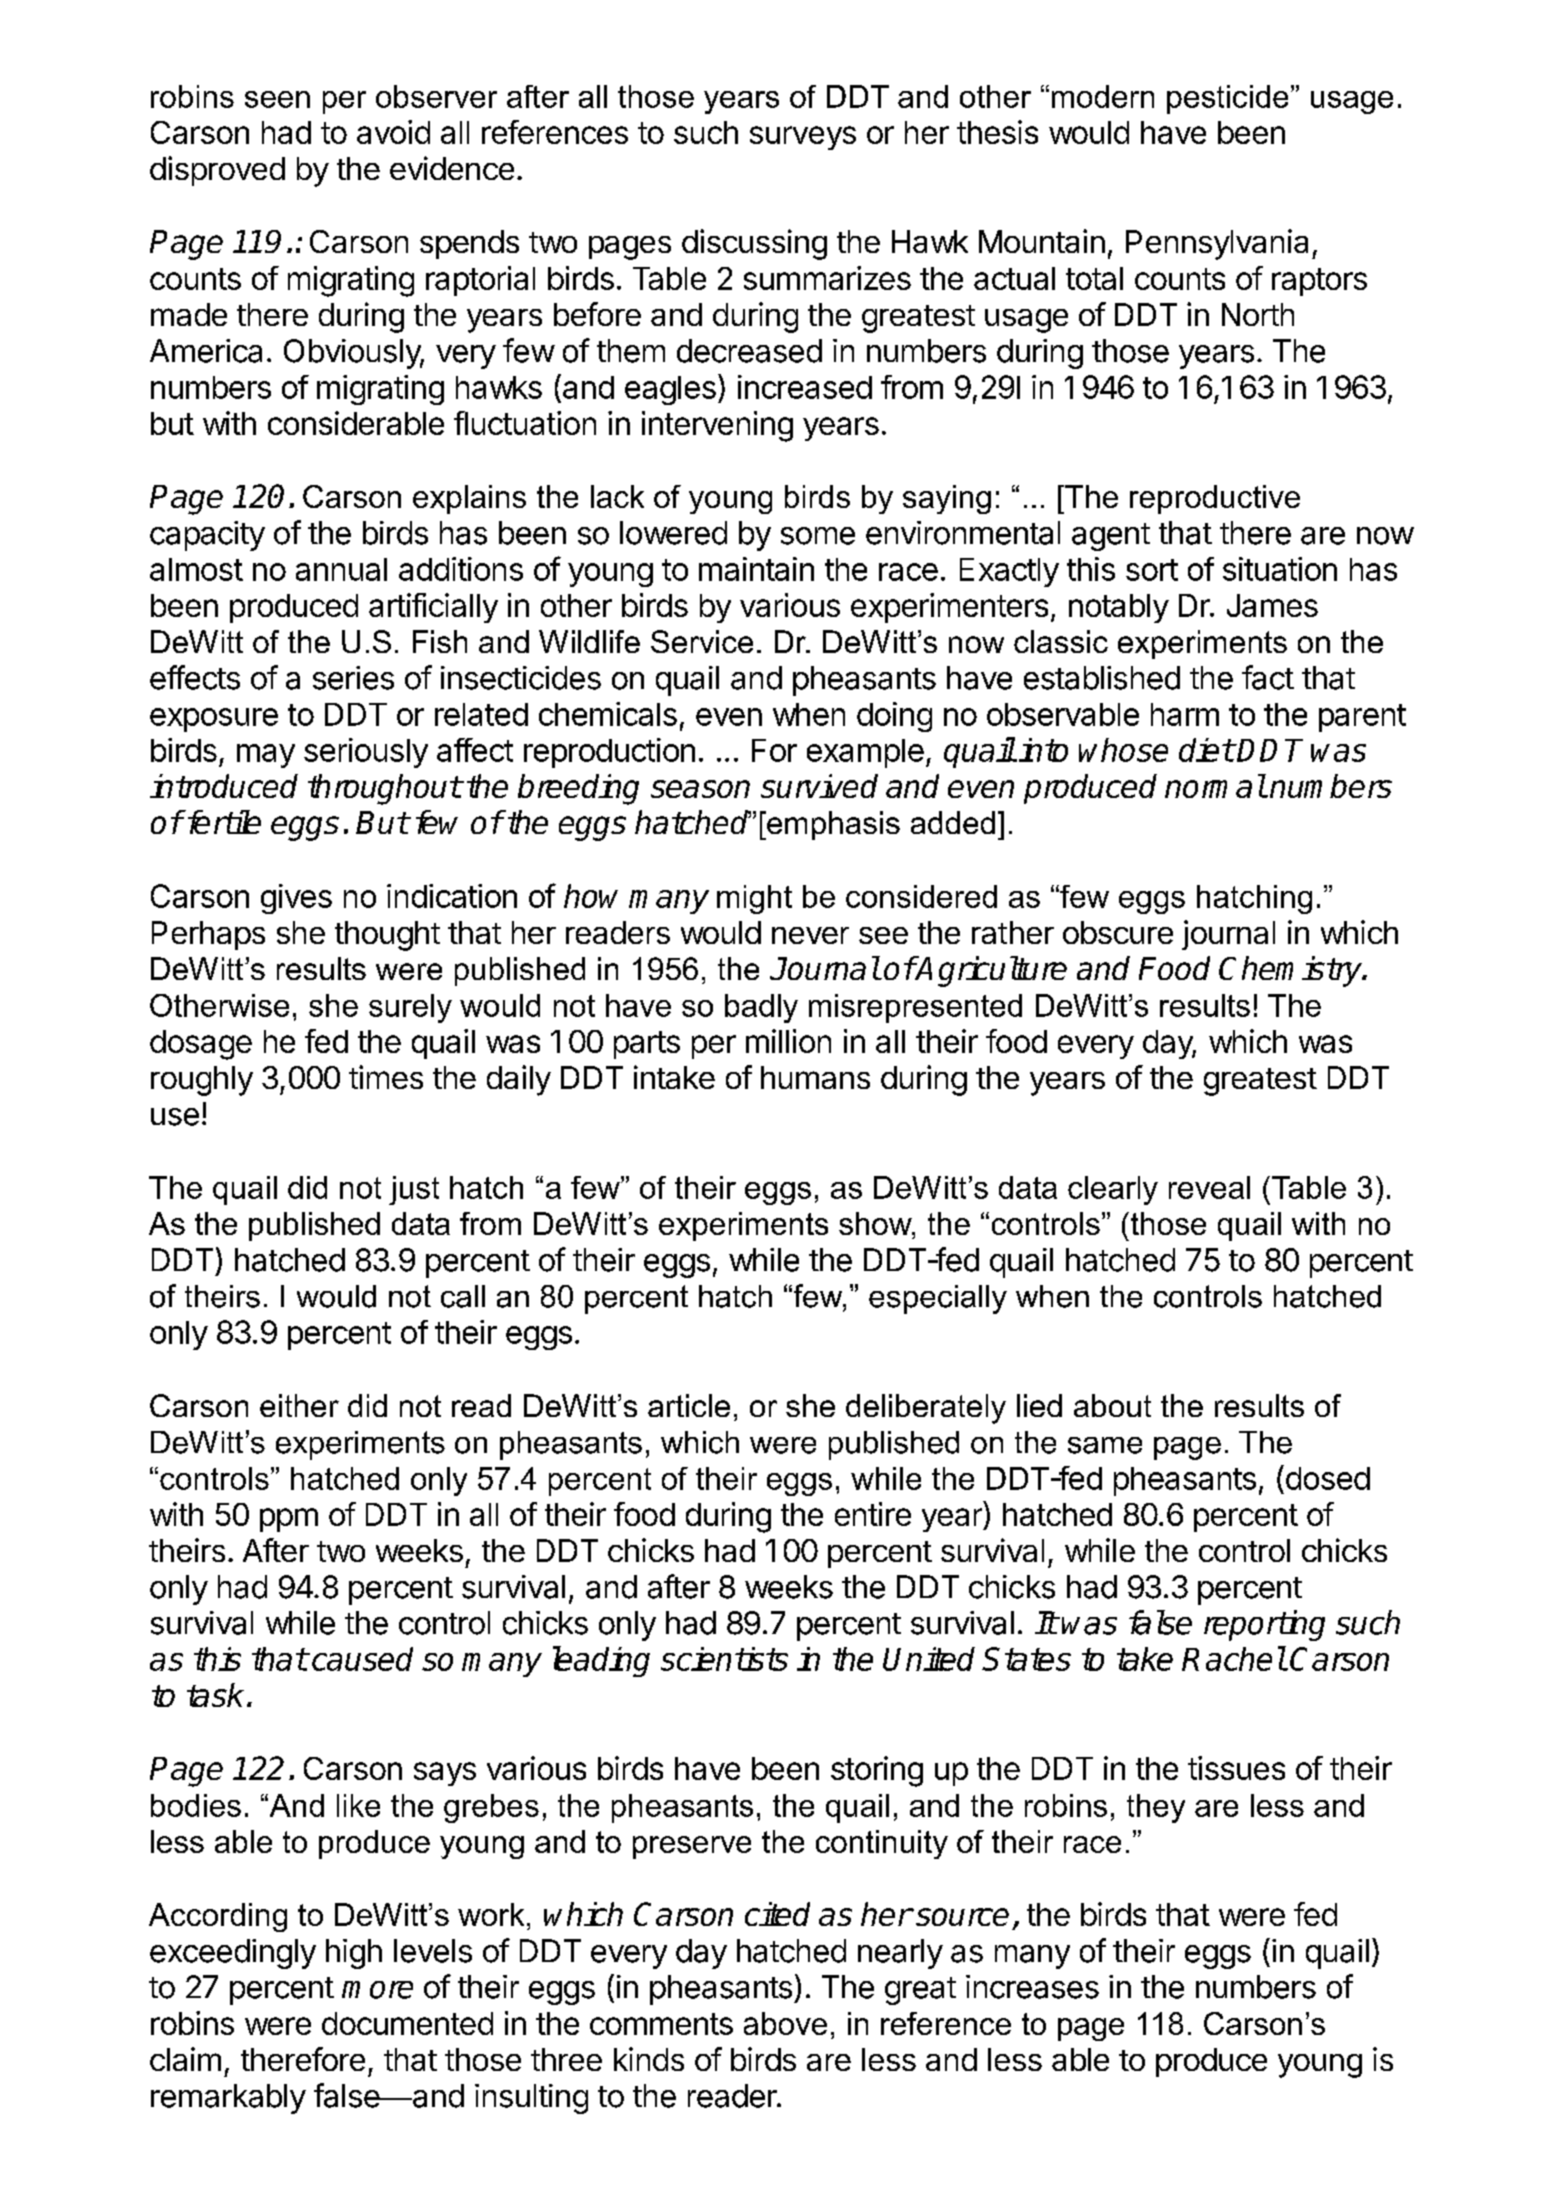  What do you see at coordinates (724, 1659) in the screenshot?
I see `scientists` at bounding box center [724, 1659].
